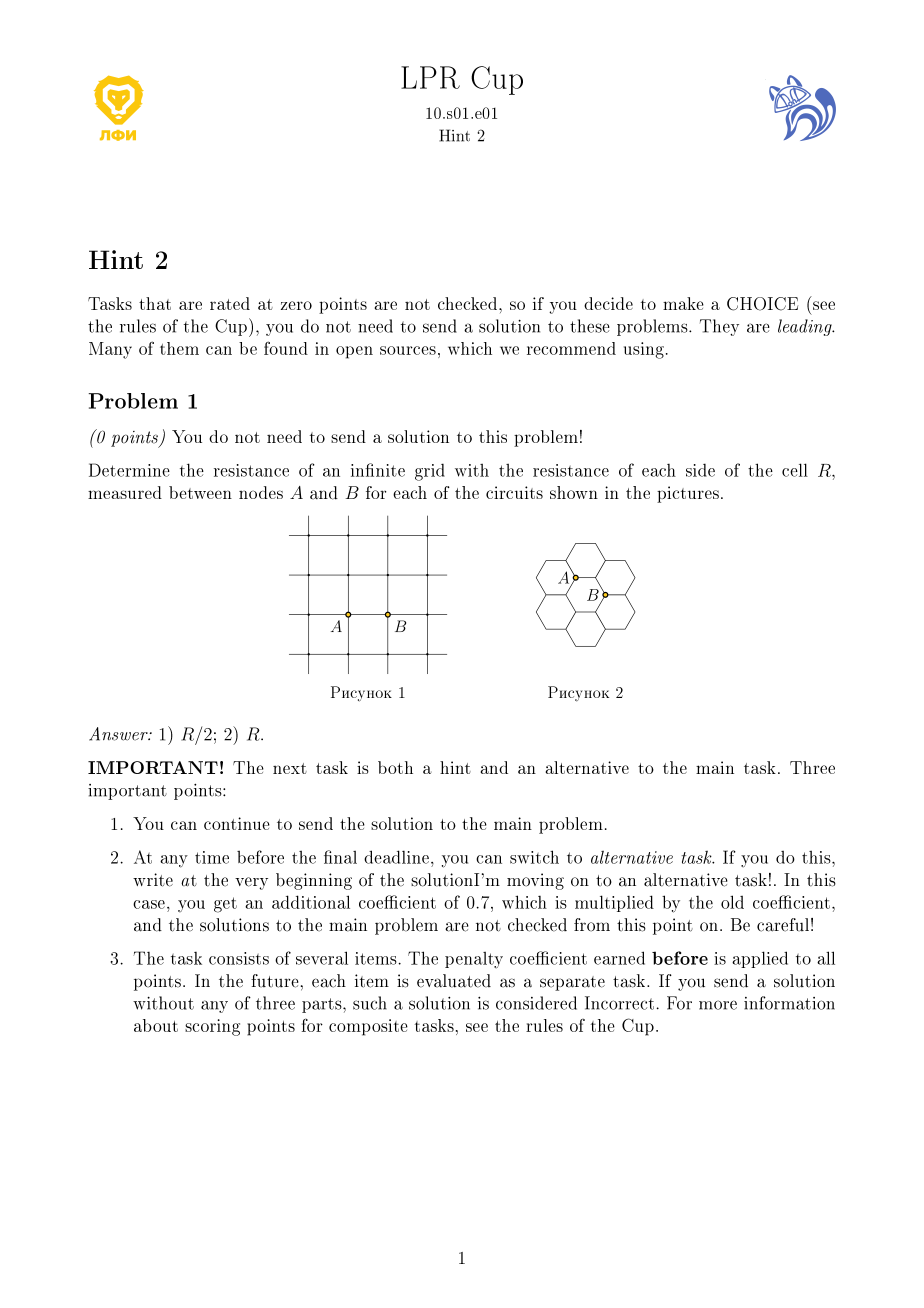  I want to click on circuits, so click(514, 492).
